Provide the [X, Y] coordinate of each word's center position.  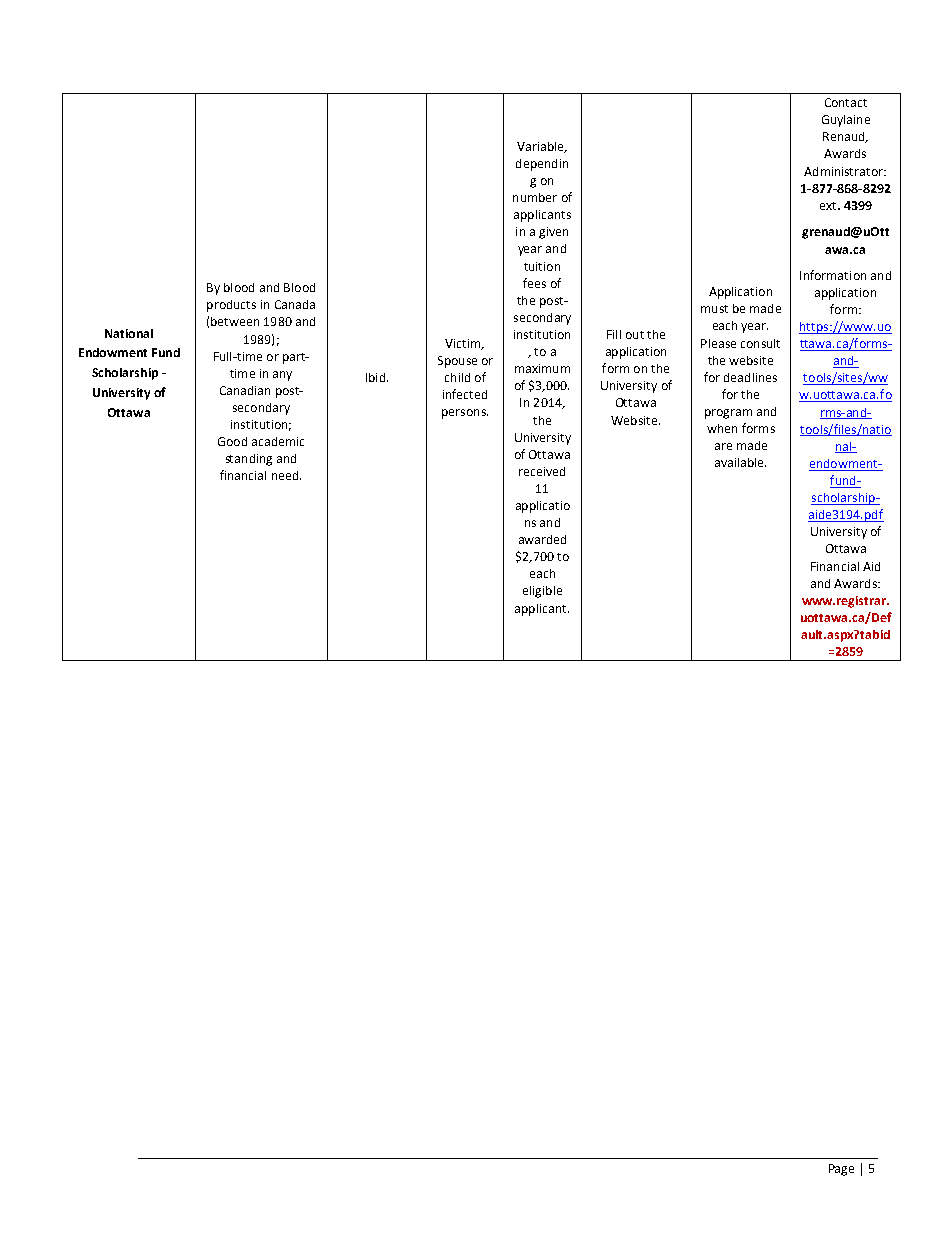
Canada [295, 304]
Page [841, 1170]
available [740, 462]
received [542, 471]
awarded [542, 539]
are [723, 446]
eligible [542, 592]
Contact [846, 102]
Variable [541, 147]
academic [278, 441]
